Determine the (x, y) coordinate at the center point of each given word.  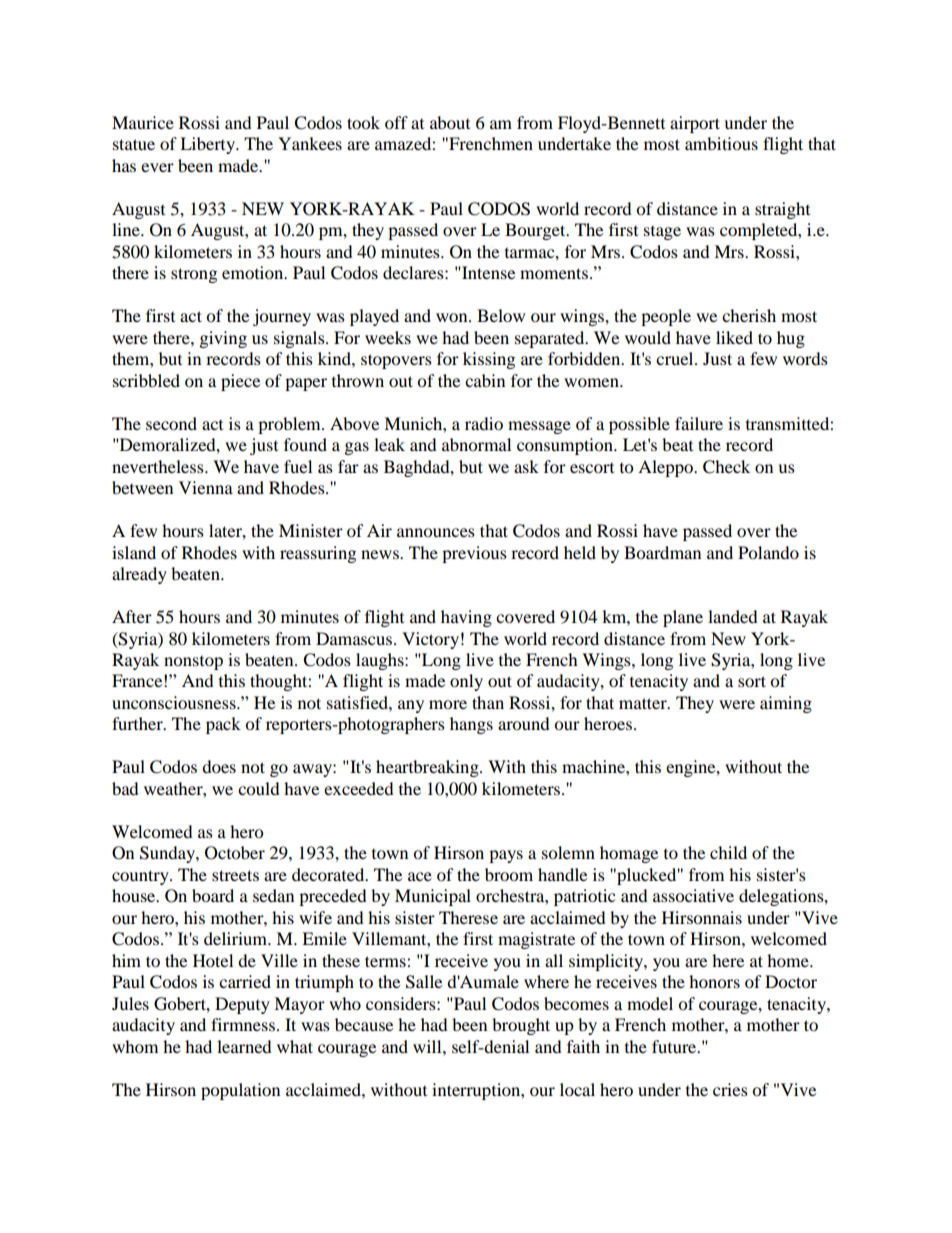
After (132, 616)
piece (240, 382)
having (466, 618)
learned (244, 1046)
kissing (489, 360)
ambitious (721, 143)
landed (733, 616)
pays (506, 856)
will (428, 1046)
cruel (676, 358)
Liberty (209, 145)
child (728, 852)
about (450, 122)
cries (730, 1089)
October (235, 853)
